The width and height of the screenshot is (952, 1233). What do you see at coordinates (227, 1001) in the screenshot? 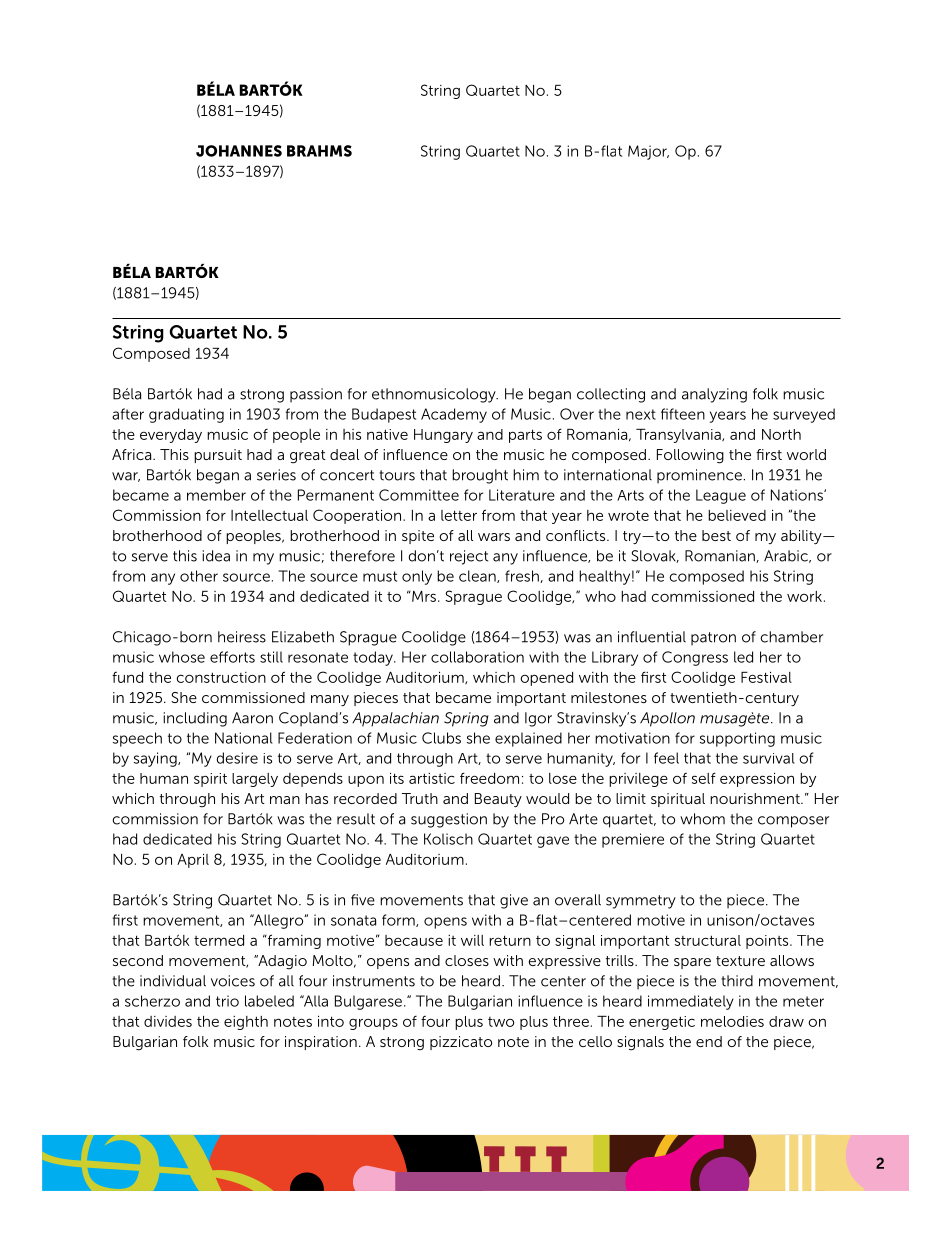
I see `trio` at bounding box center [227, 1001].
